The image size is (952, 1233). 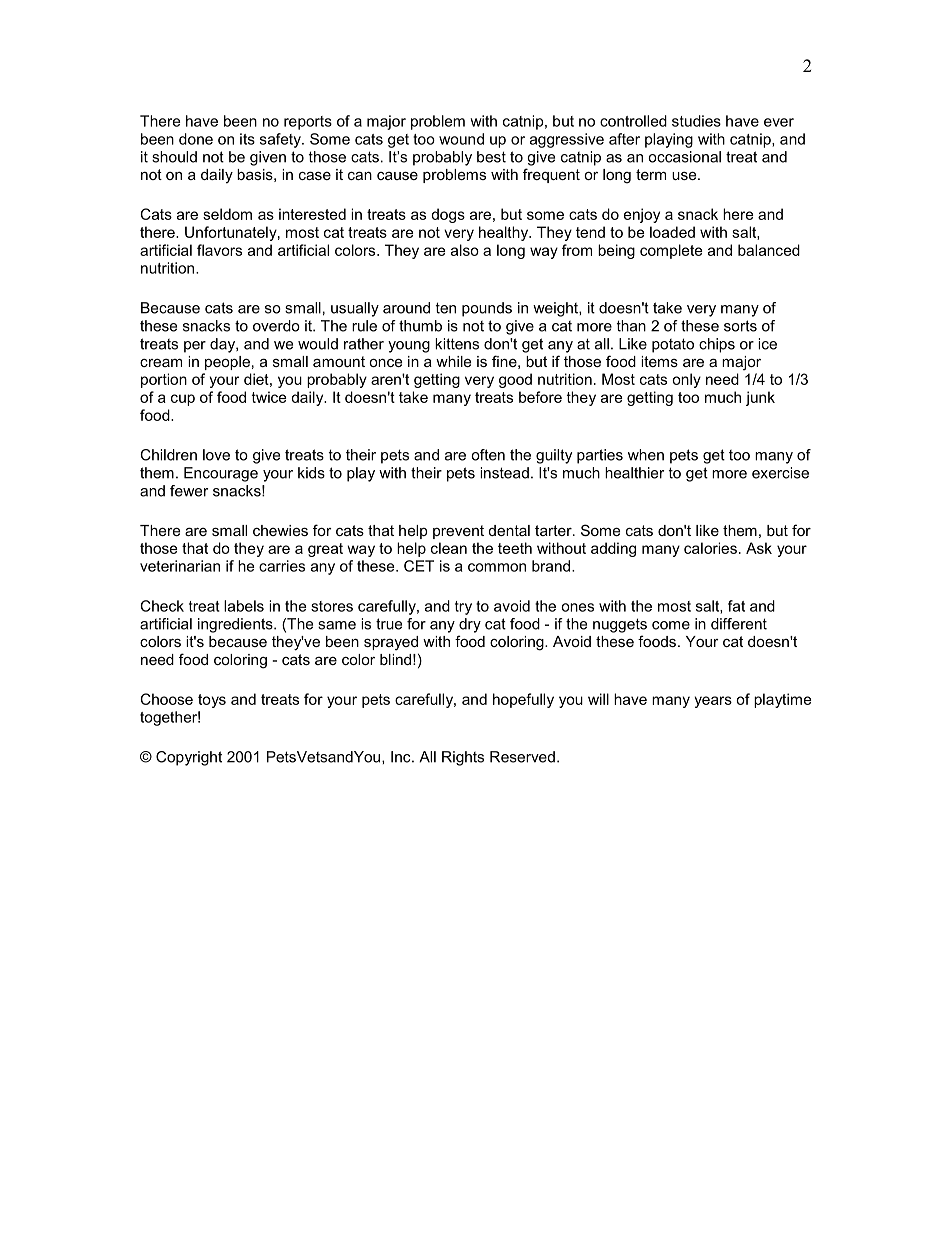 I want to click on studies, so click(x=696, y=121).
